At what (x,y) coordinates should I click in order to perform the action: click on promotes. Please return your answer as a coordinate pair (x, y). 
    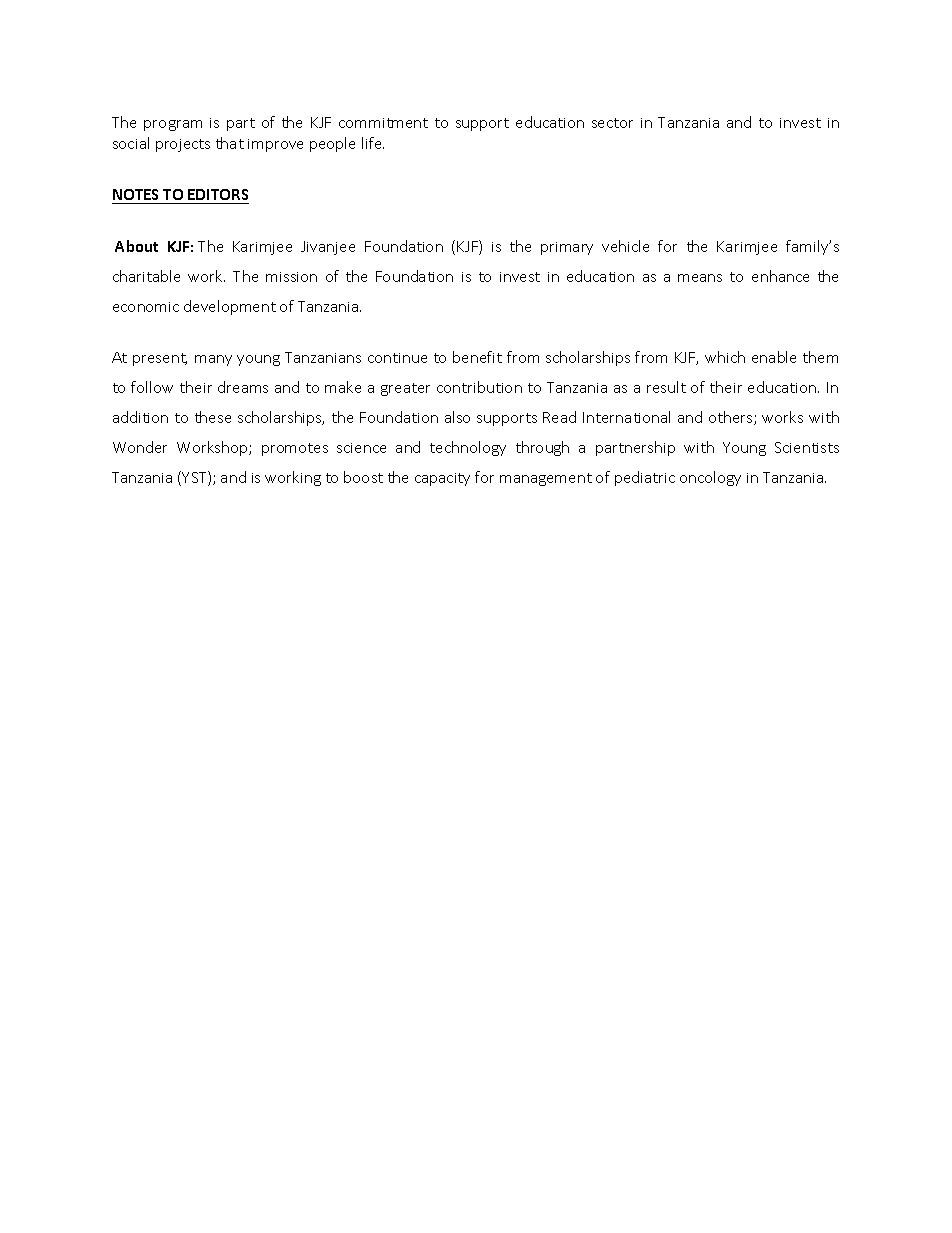
    Looking at the image, I should click on (295, 449).
